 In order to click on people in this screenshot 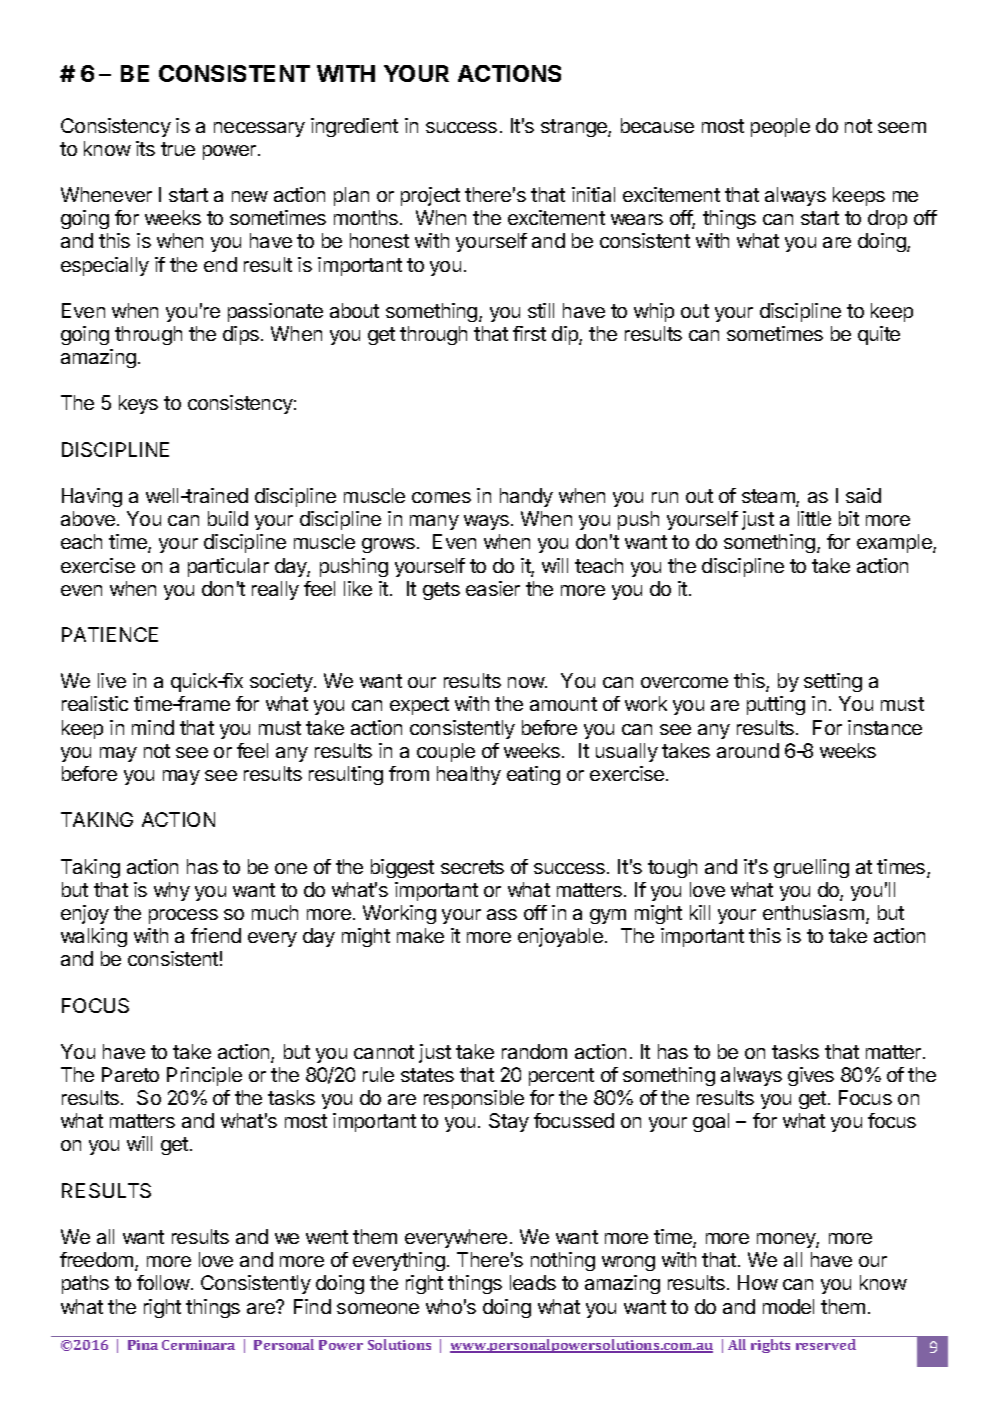, I will do `click(780, 127)`.
